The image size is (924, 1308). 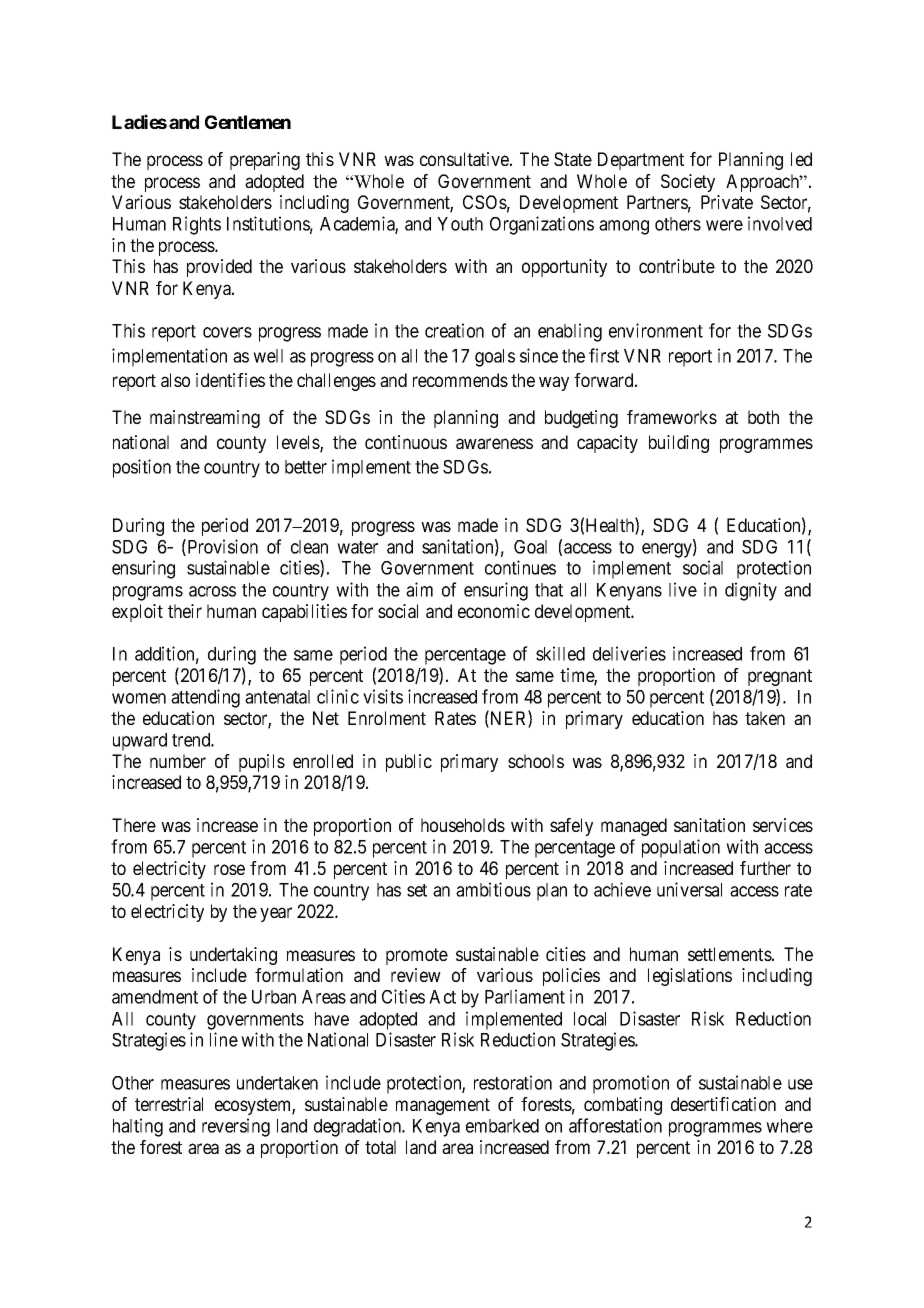 What do you see at coordinates (688, 183) in the document?
I see `Society` at bounding box center [688, 183].
